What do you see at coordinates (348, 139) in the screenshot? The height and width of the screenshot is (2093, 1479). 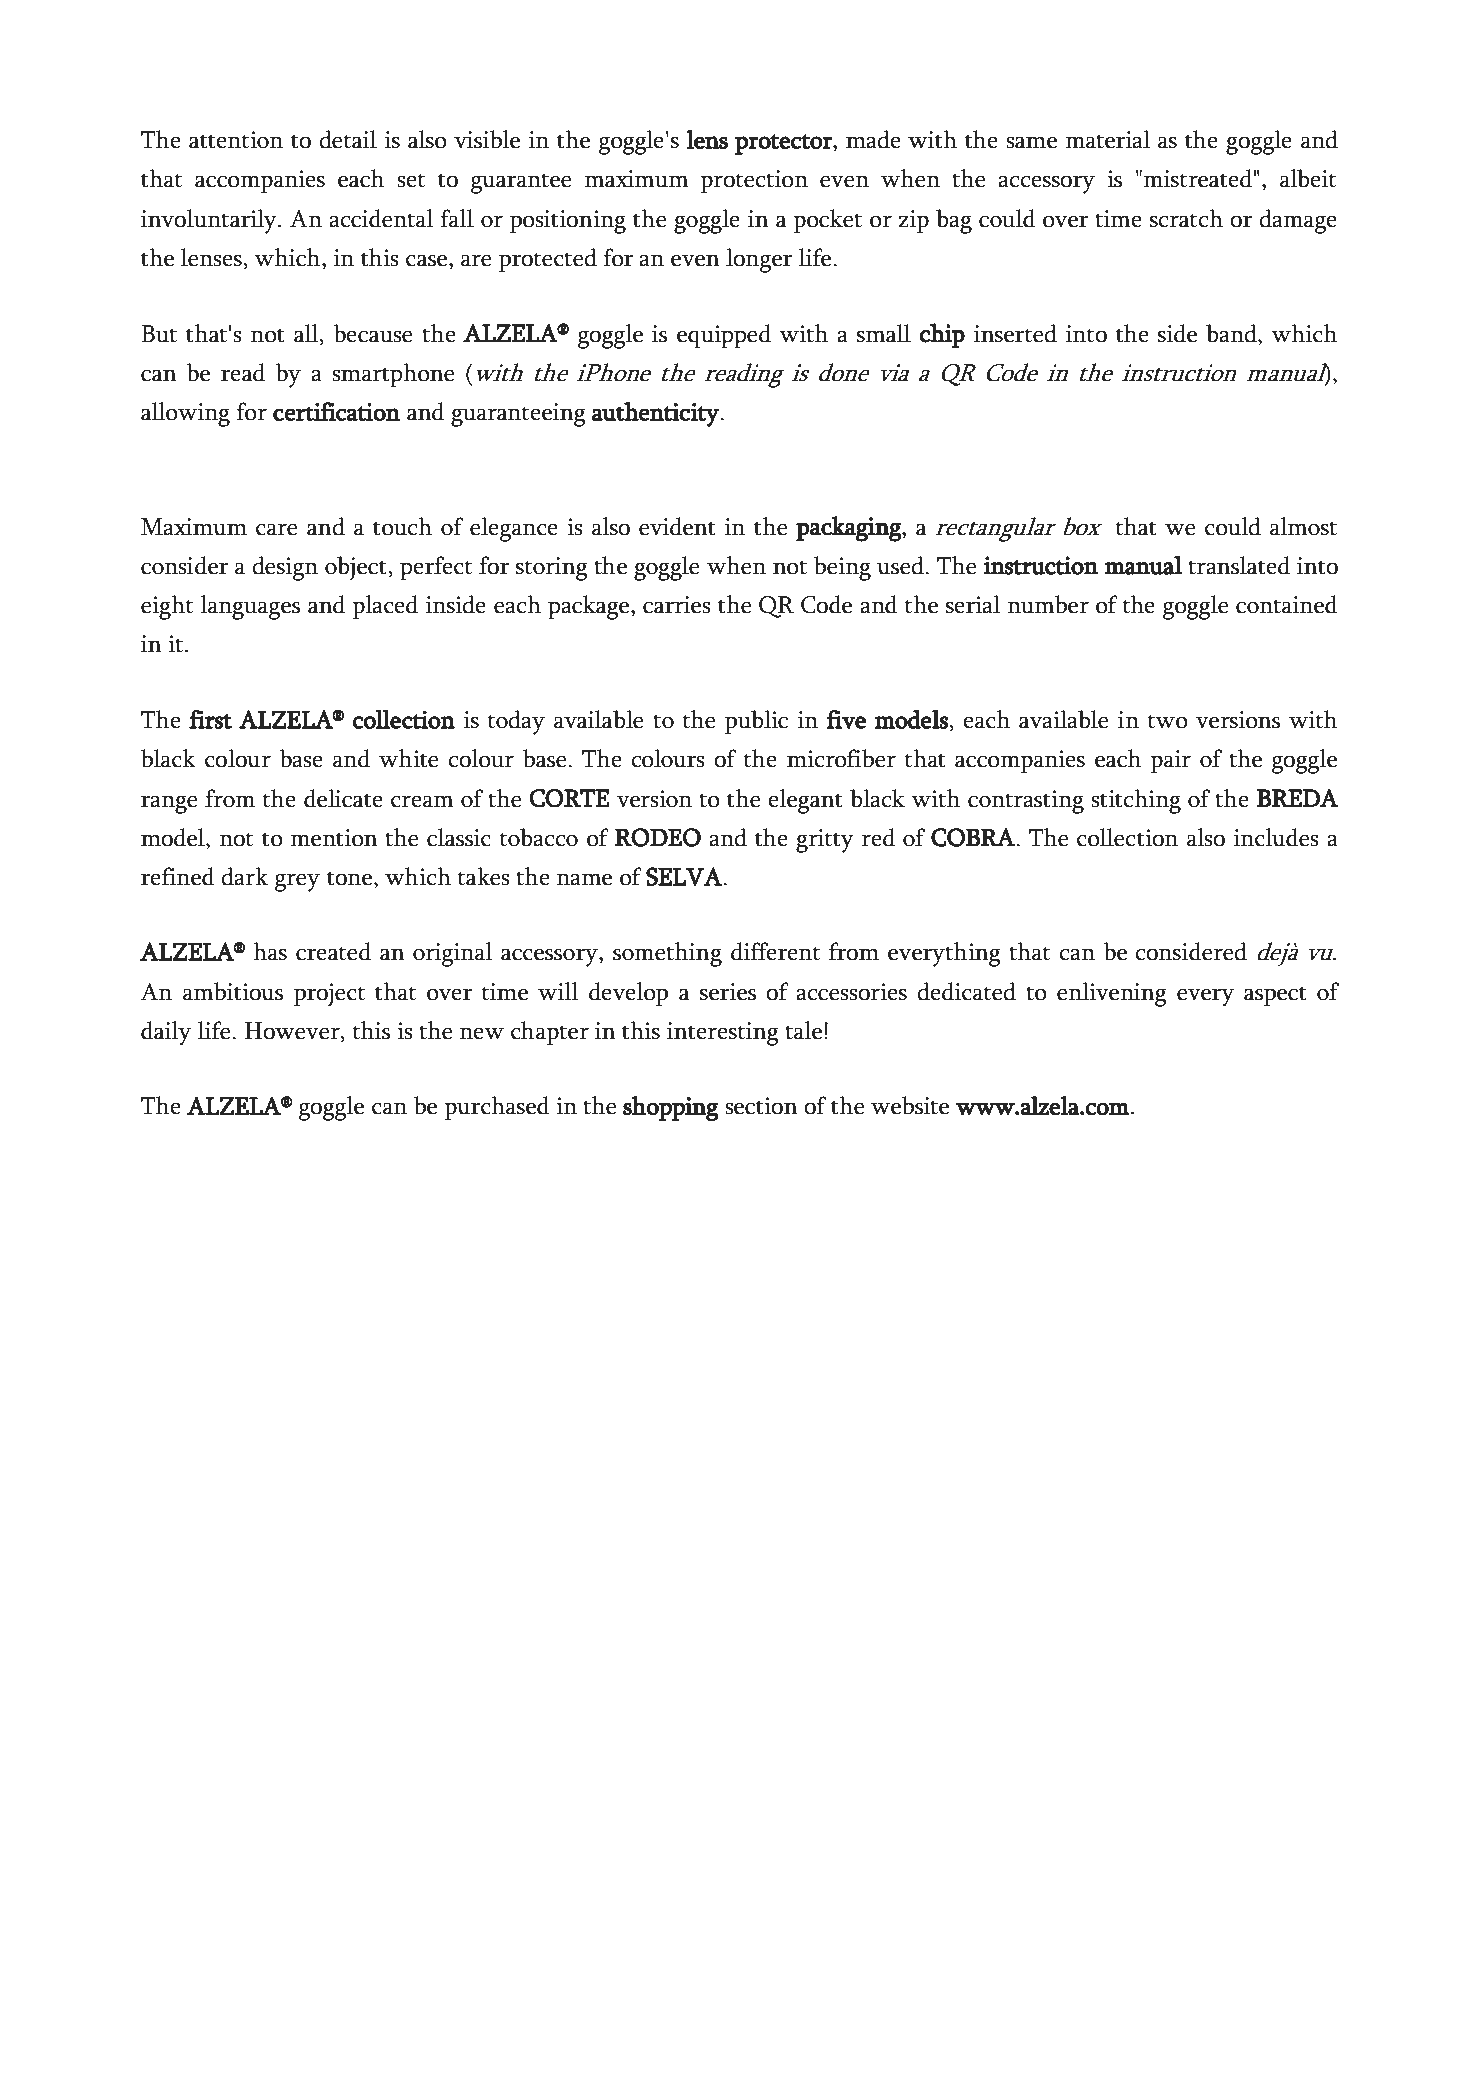 I see `detail` at bounding box center [348, 139].
